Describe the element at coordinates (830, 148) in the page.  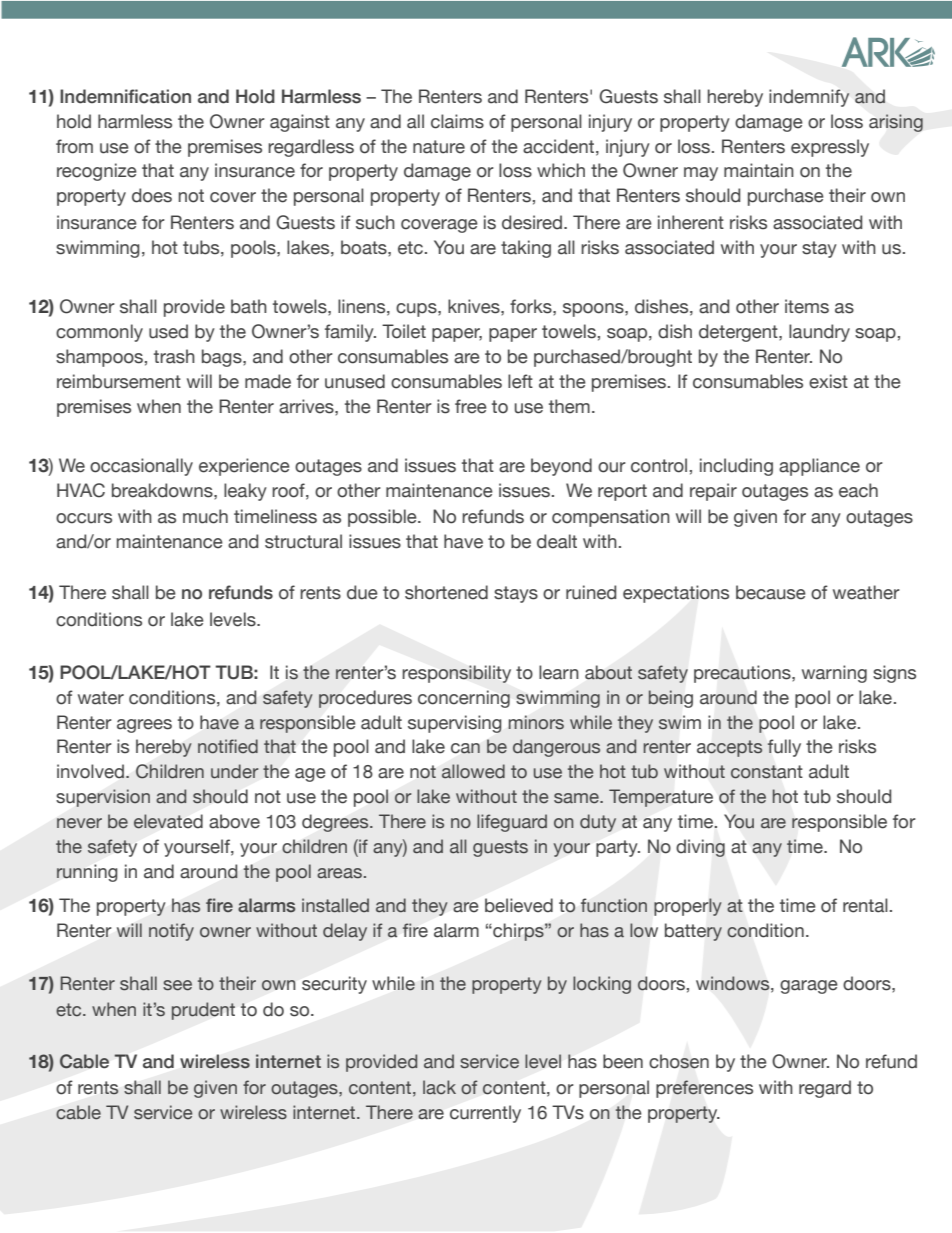
I see `expressly` at that location.
